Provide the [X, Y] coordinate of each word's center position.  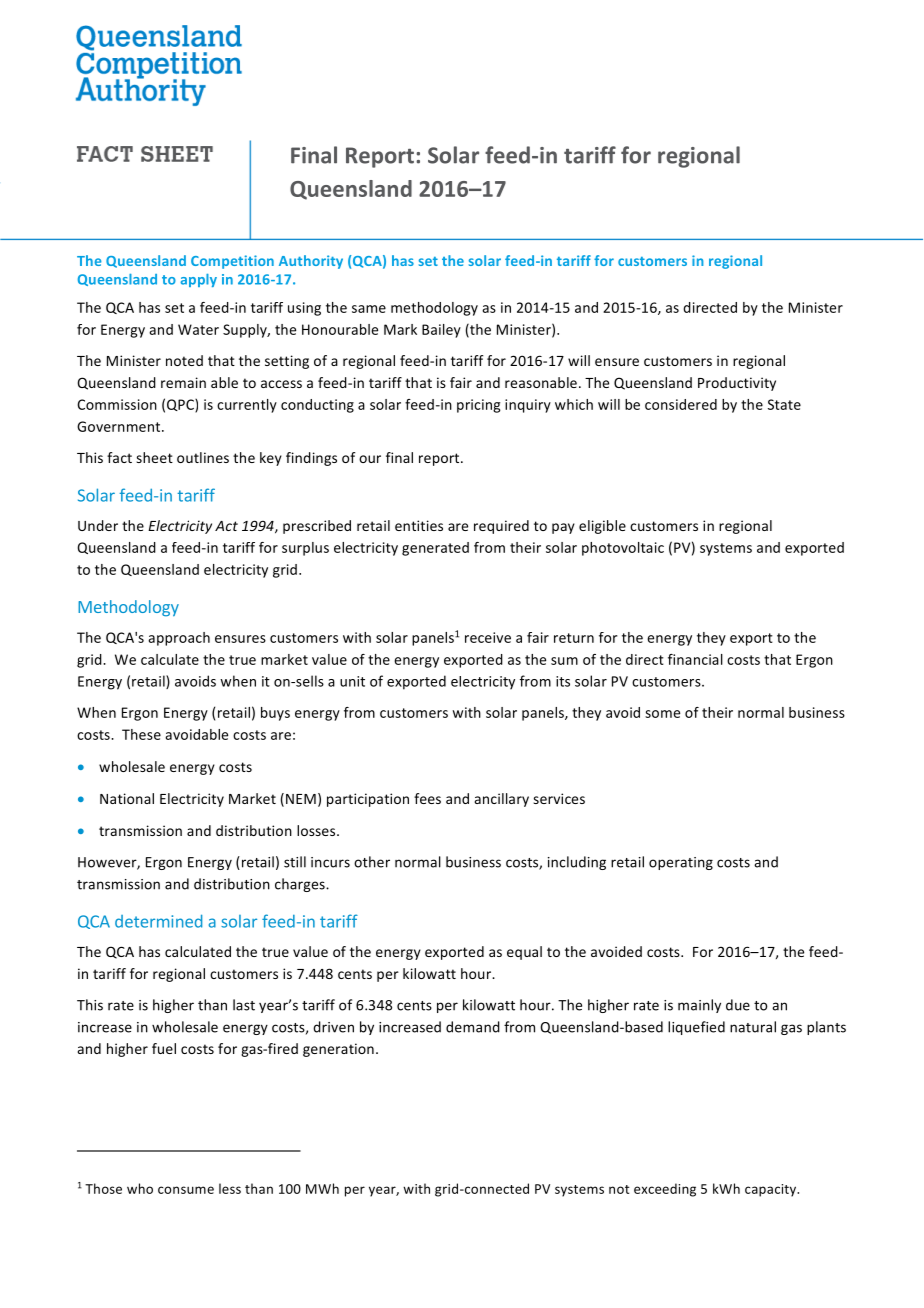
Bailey [441, 331]
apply [198, 280]
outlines [203, 457]
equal [524, 953]
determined [158, 921]
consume [186, 1190]
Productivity [737, 384]
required [501, 527]
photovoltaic [623, 549]
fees [427, 798]
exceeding [665, 1190]
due [738, 1005]
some [662, 714]
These [141, 734]
